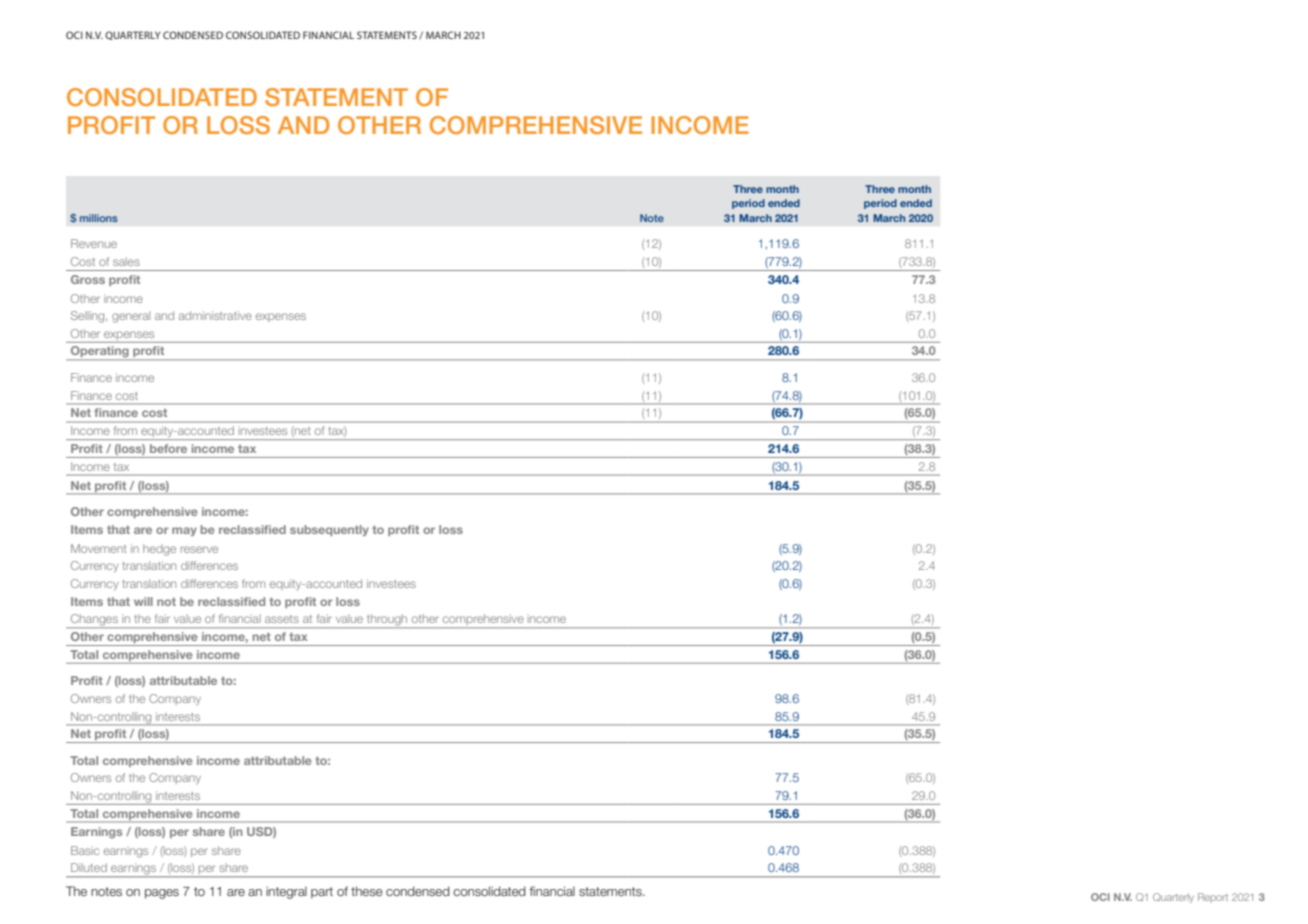 The width and height of the screenshot is (1308, 924). What do you see at coordinates (126, 261) in the screenshot?
I see `sales` at bounding box center [126, 261].
